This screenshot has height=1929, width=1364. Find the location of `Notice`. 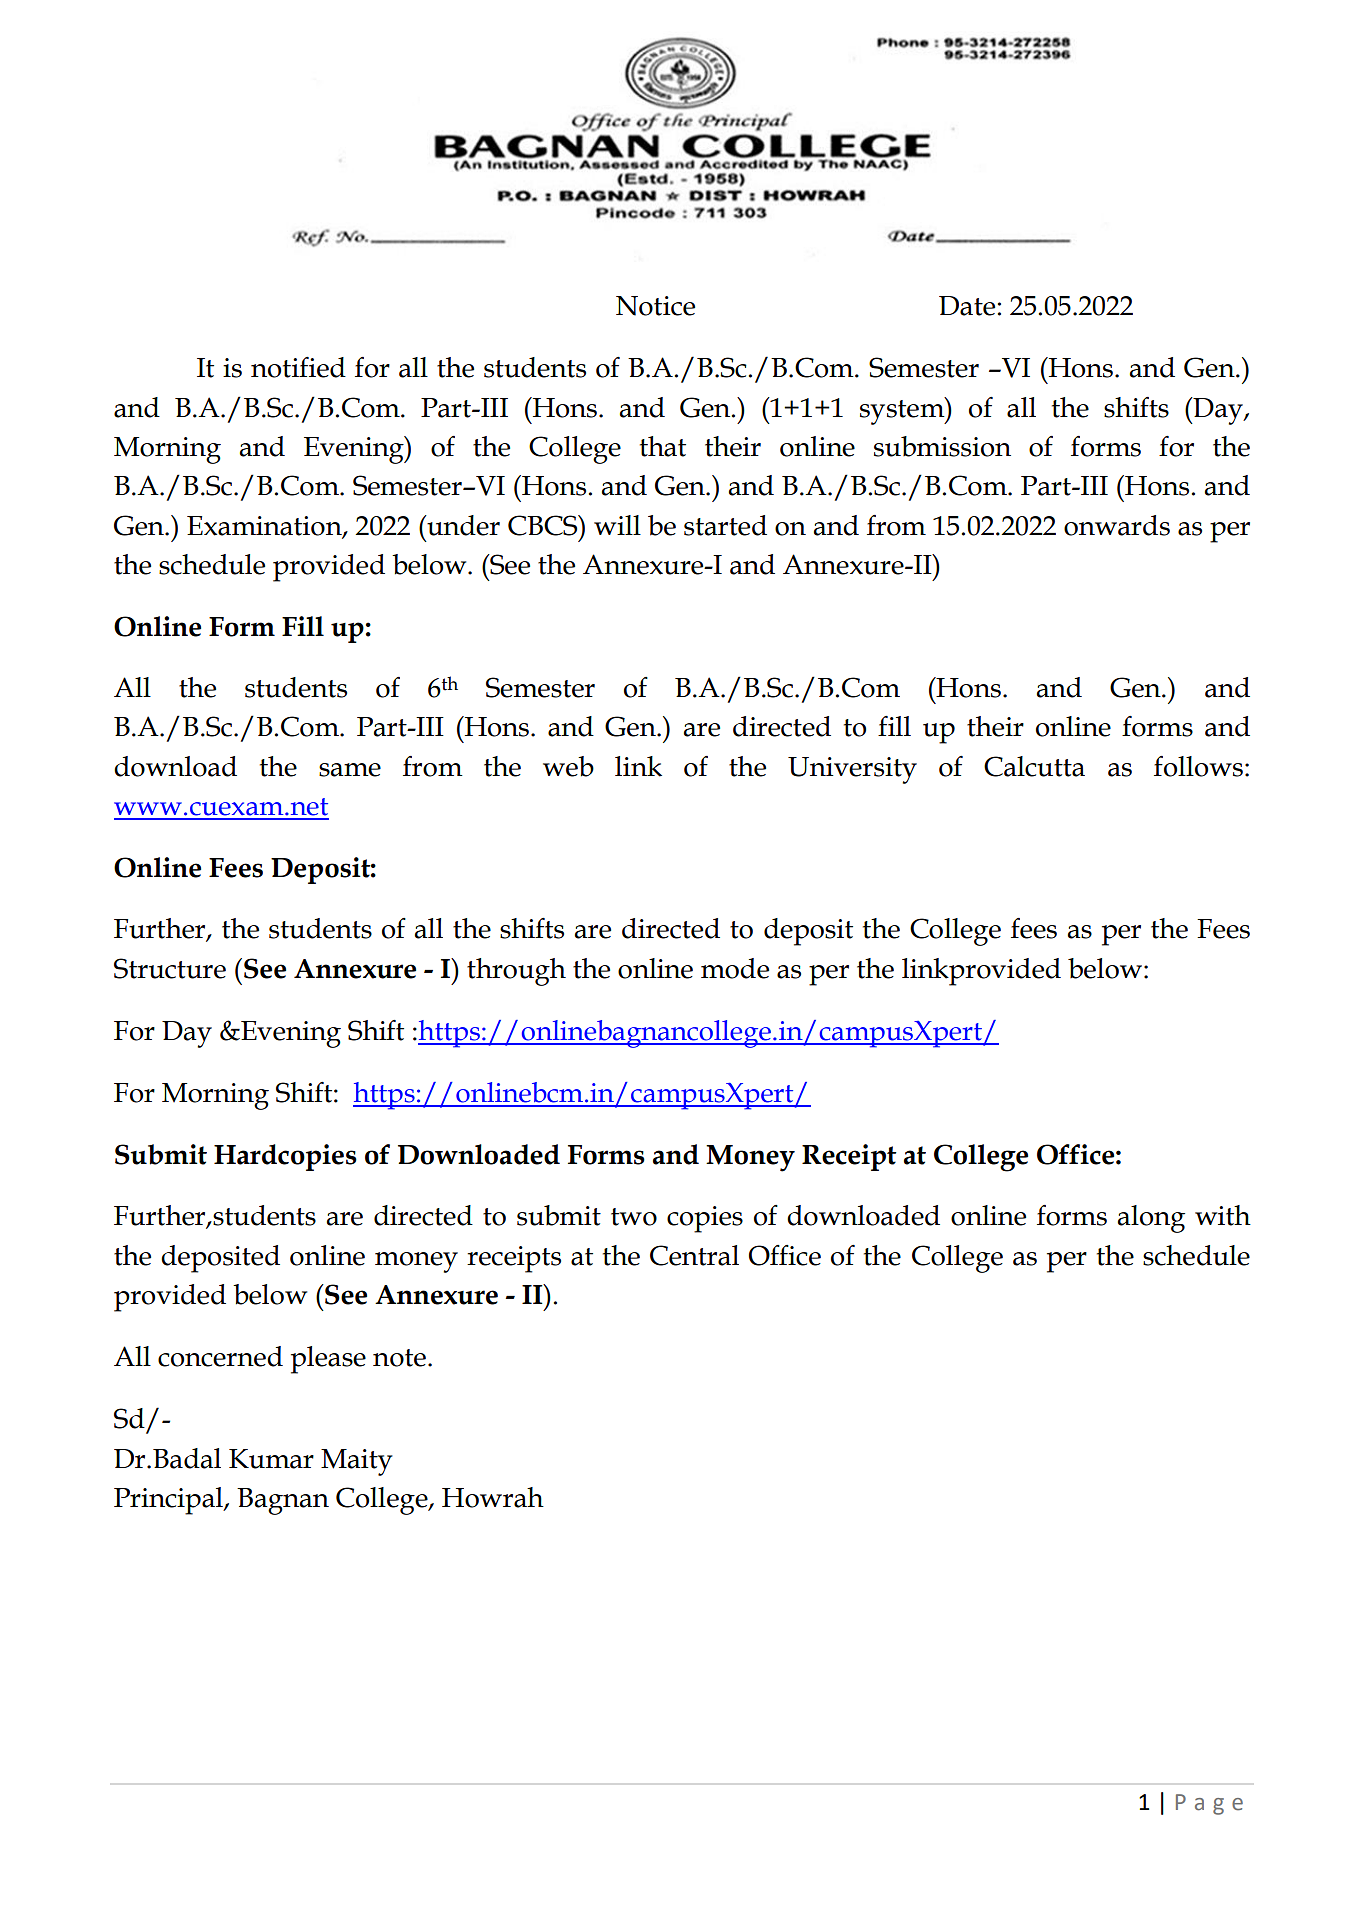

Notice is located at coordinates (655, 306).
